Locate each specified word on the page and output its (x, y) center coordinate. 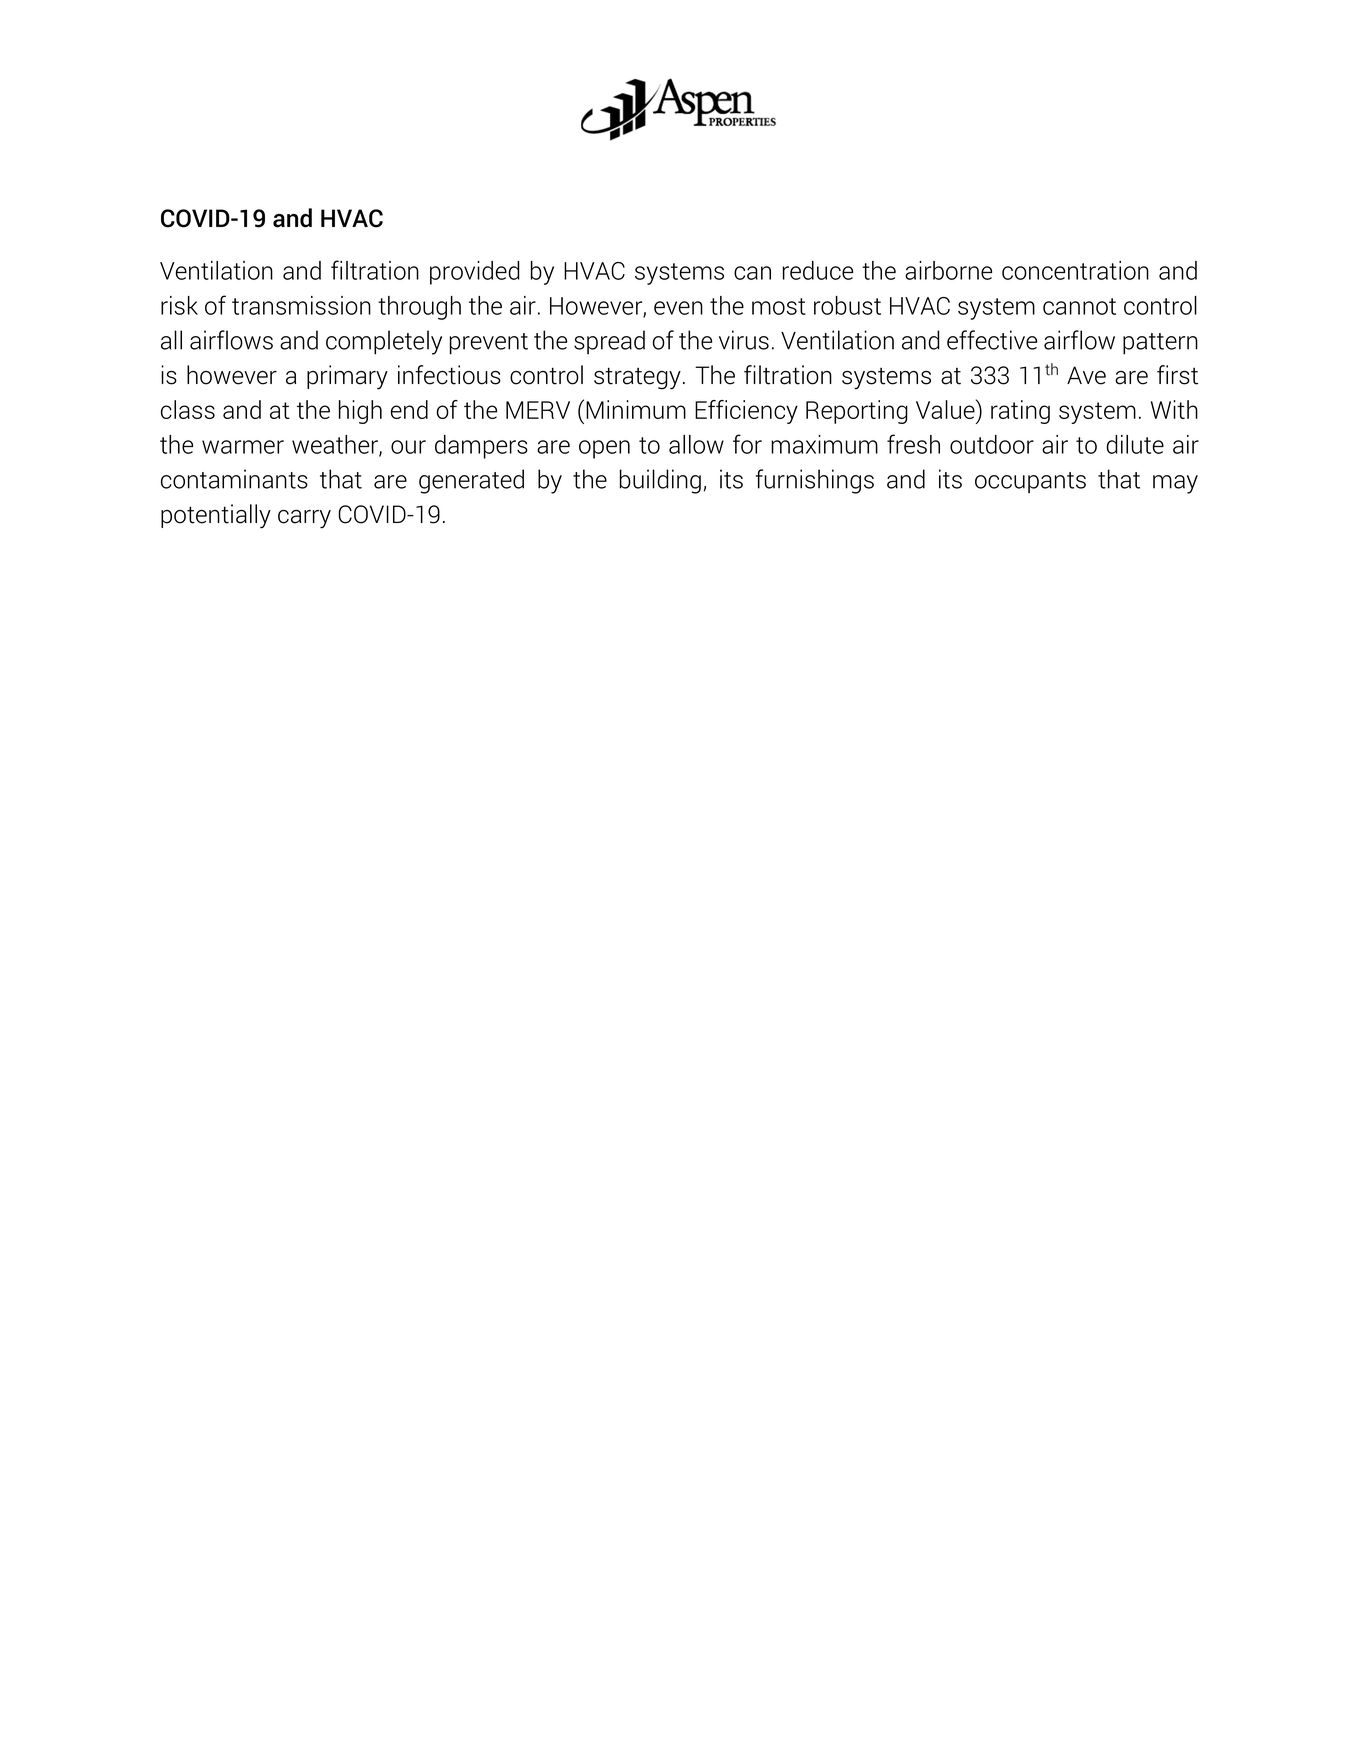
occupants (1030, 482)
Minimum (636, 409)
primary (347, 377)
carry (304, 519)
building (660, 481)
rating (1020, 412)
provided (475, 273)
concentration (1075, 270)
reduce (818, 270)
